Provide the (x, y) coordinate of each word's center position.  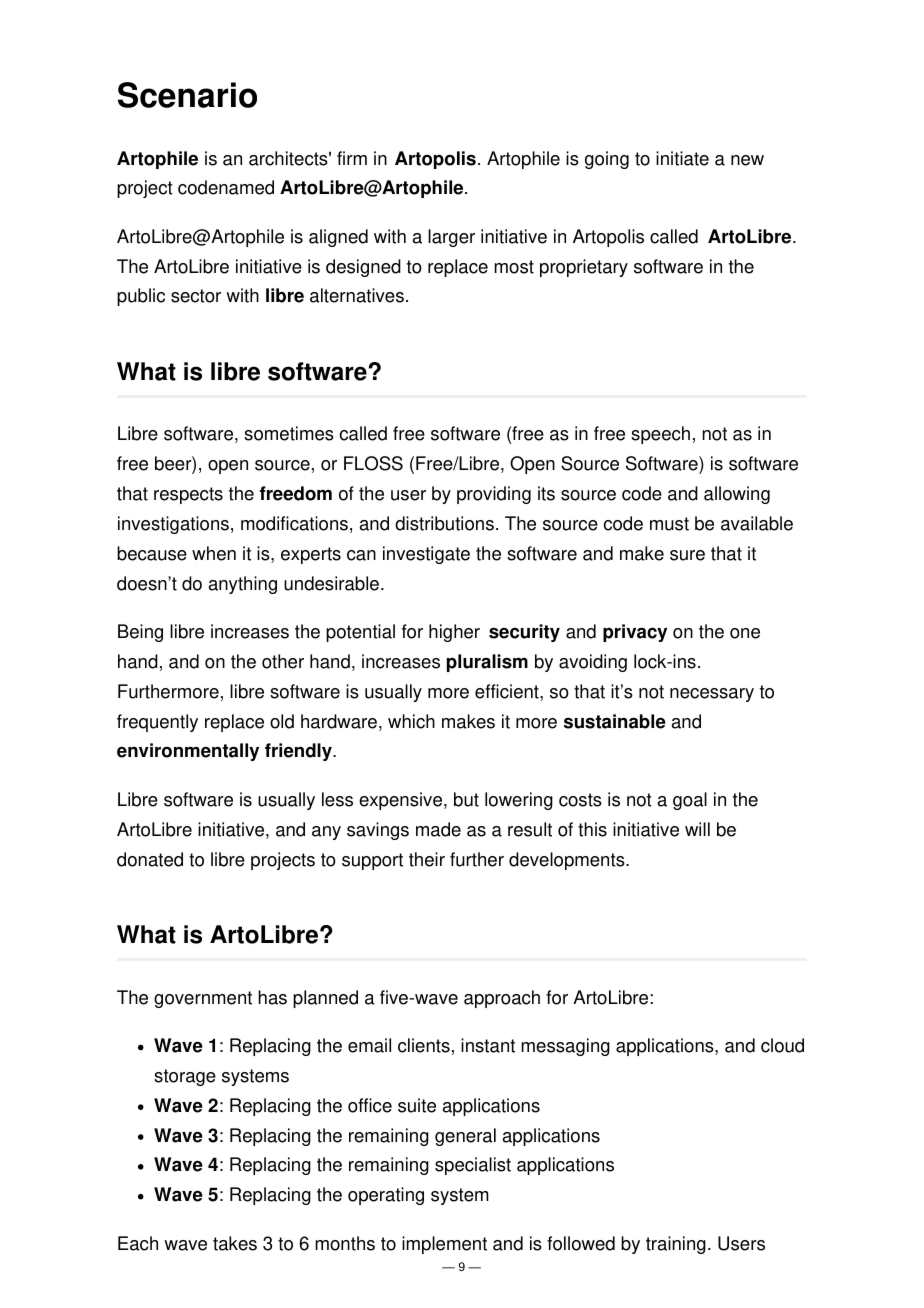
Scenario (187, 95)
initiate (682, 158)
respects (188, 495)
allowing (737, 495)
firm (352, 158)
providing (494, 495)
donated (150, 859)
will (697, 829)
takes (235, 1243)
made (438, 829)
